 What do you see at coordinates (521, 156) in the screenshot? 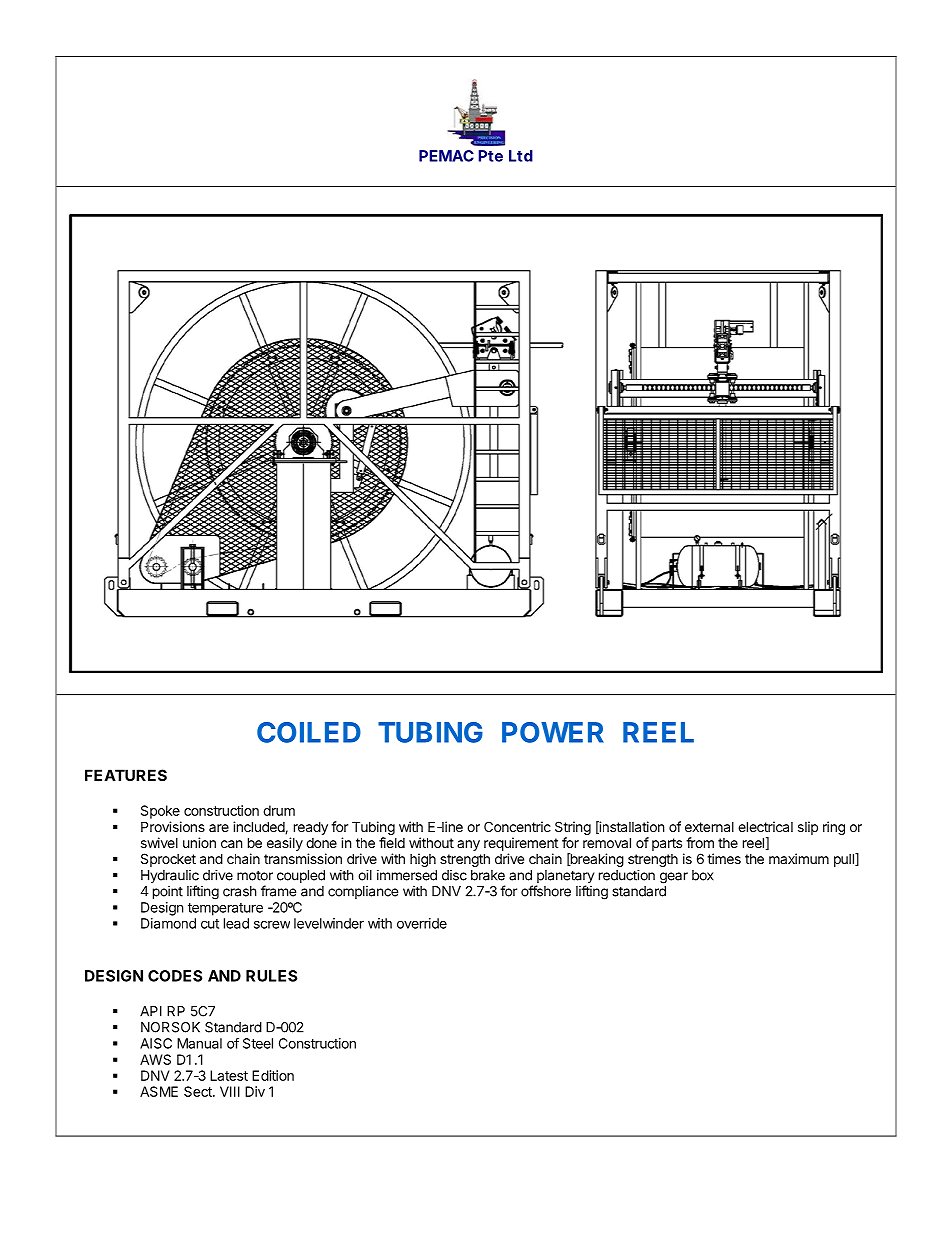
I see `Ltd` at bounding box center [521, 156].
